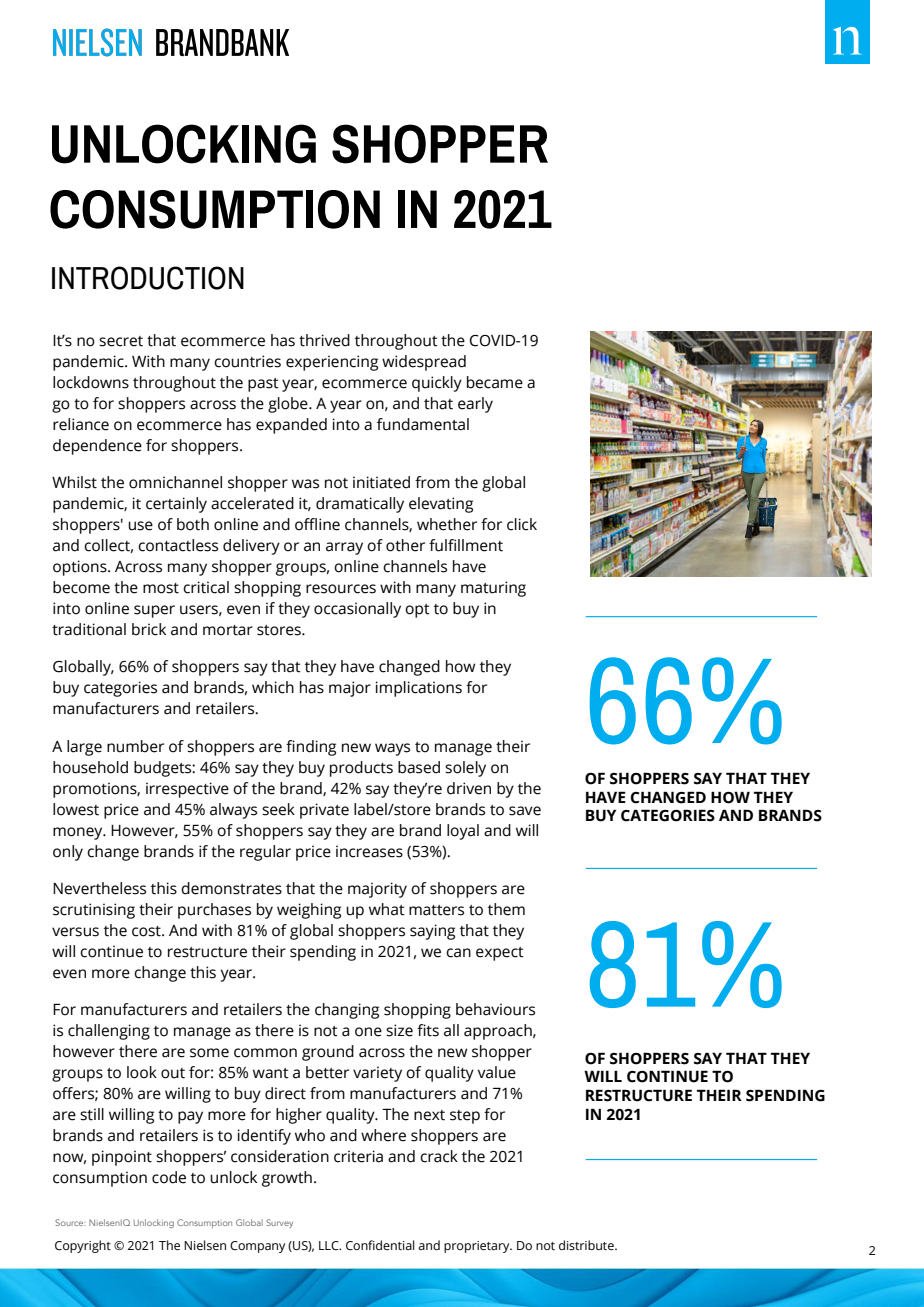 The width and height of the document is (924, 1307). Describe the element at coordinates (83, 1246) in the document. I see `Copyright` at that location.
